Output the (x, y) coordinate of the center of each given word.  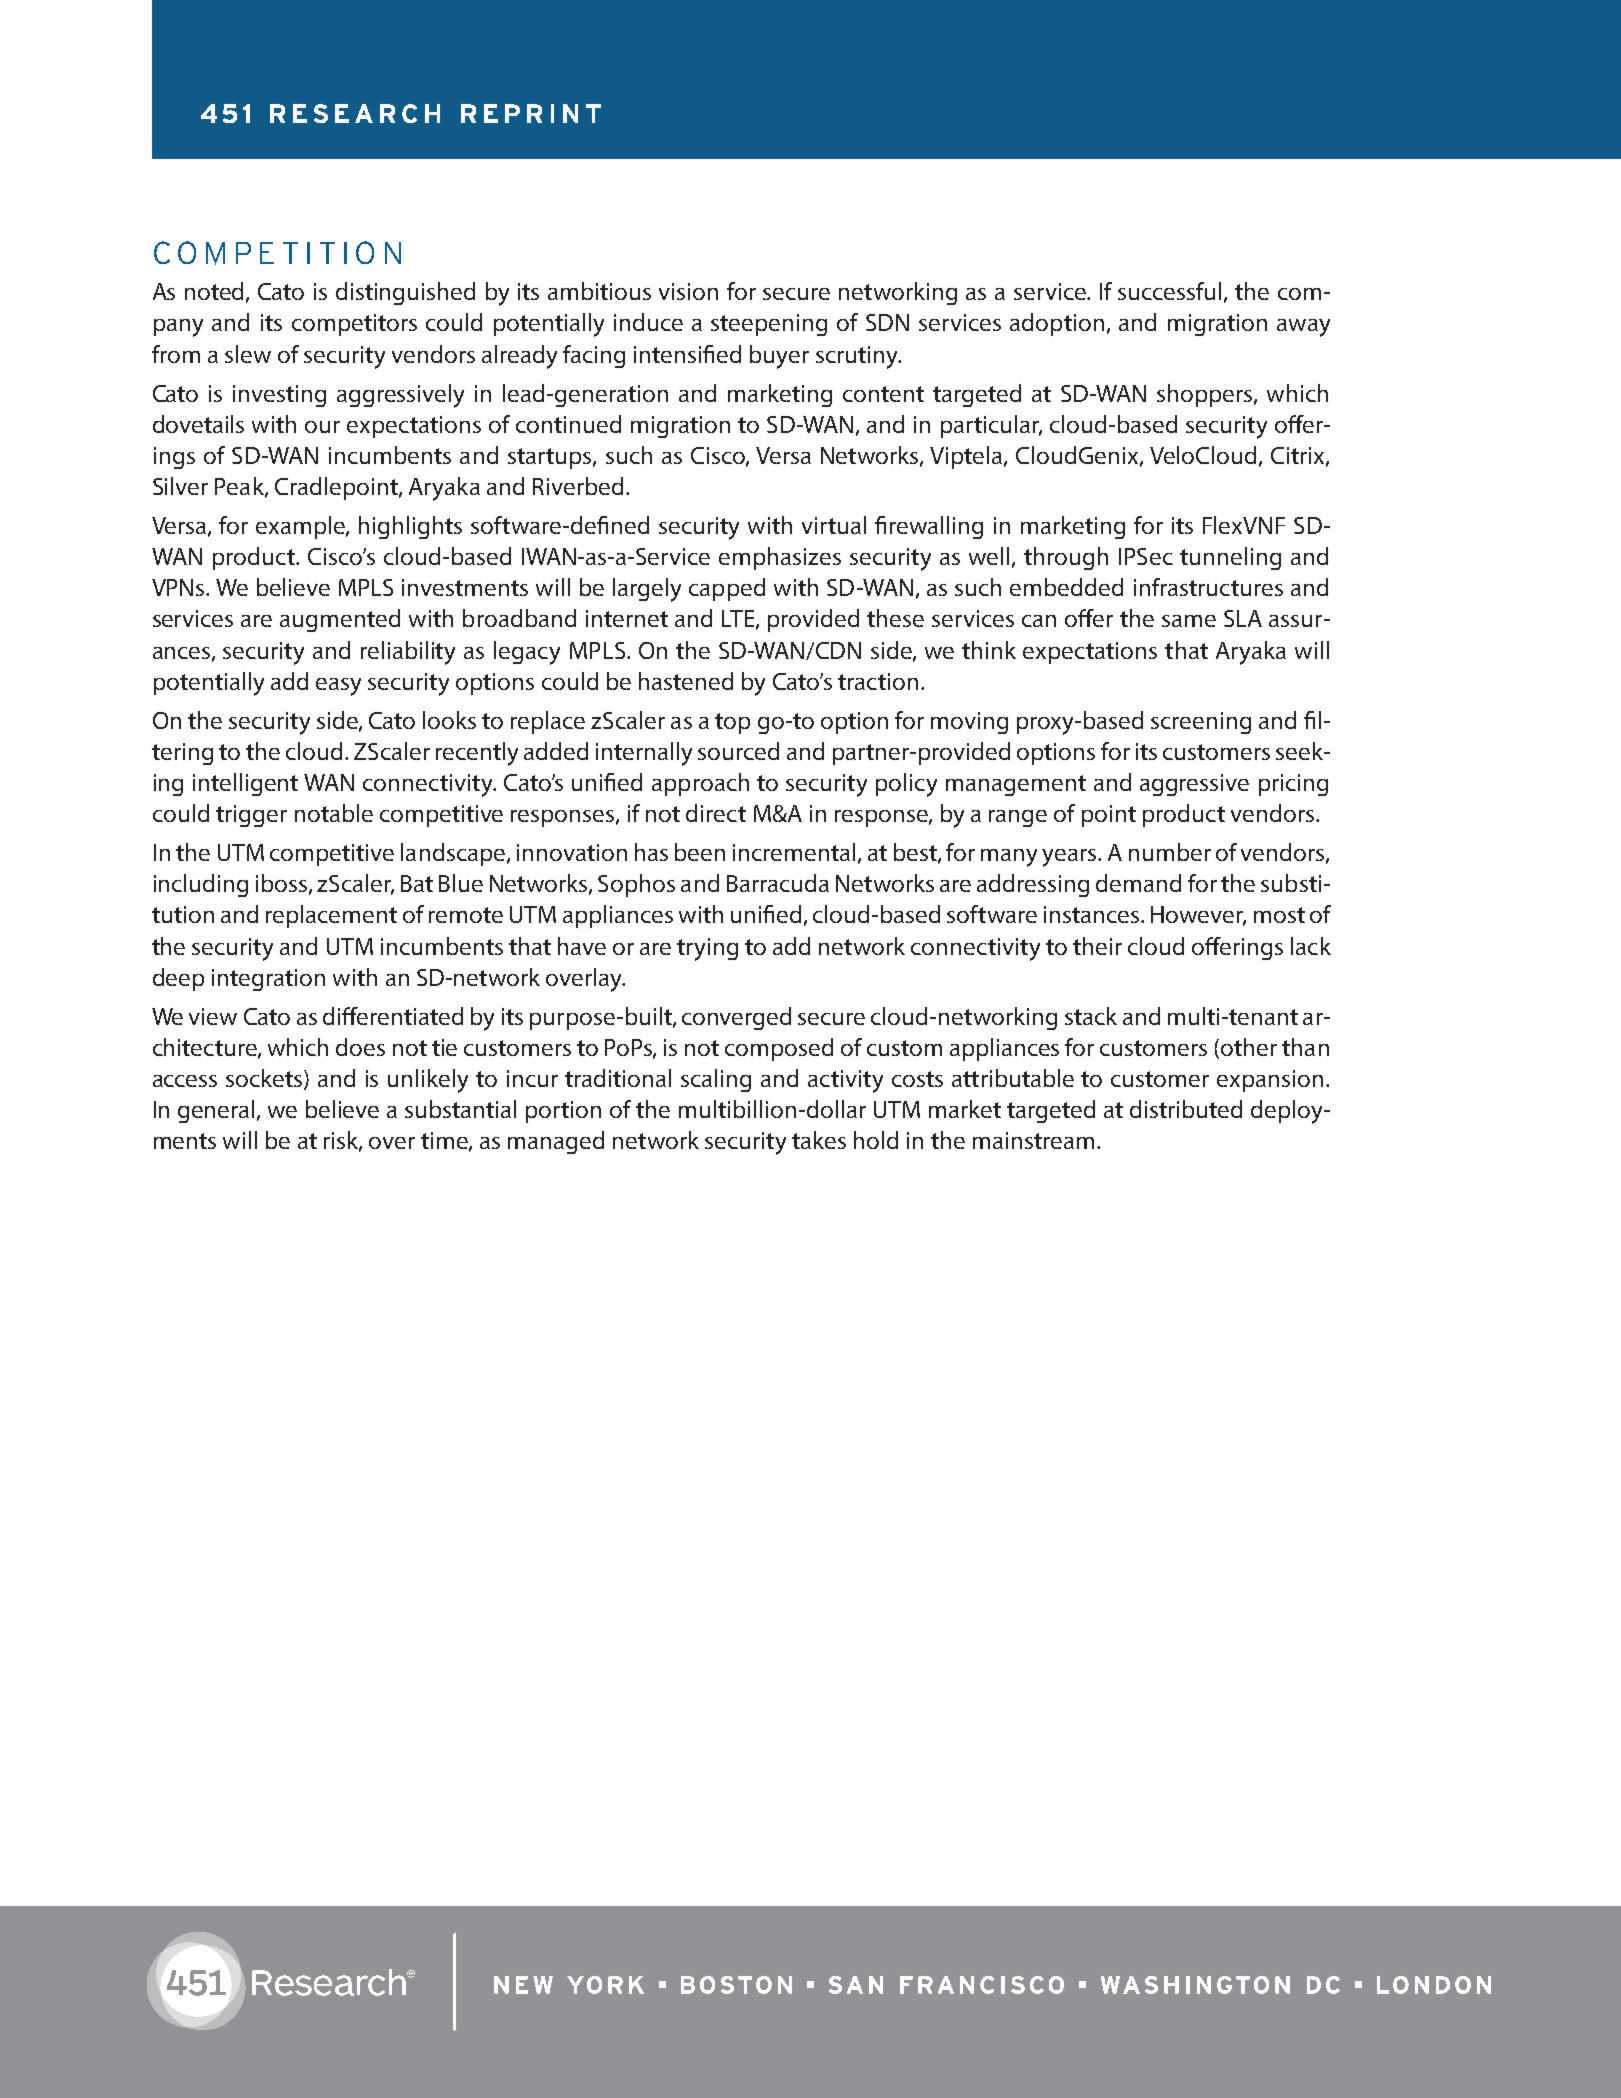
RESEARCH (355, 113)
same (1189, 621)
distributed (1186, 1109)
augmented (340, 620)
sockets (265, 1079)
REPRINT (531, 113)
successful (1169, 291)
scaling (716, 1080)
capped (727, 589)
